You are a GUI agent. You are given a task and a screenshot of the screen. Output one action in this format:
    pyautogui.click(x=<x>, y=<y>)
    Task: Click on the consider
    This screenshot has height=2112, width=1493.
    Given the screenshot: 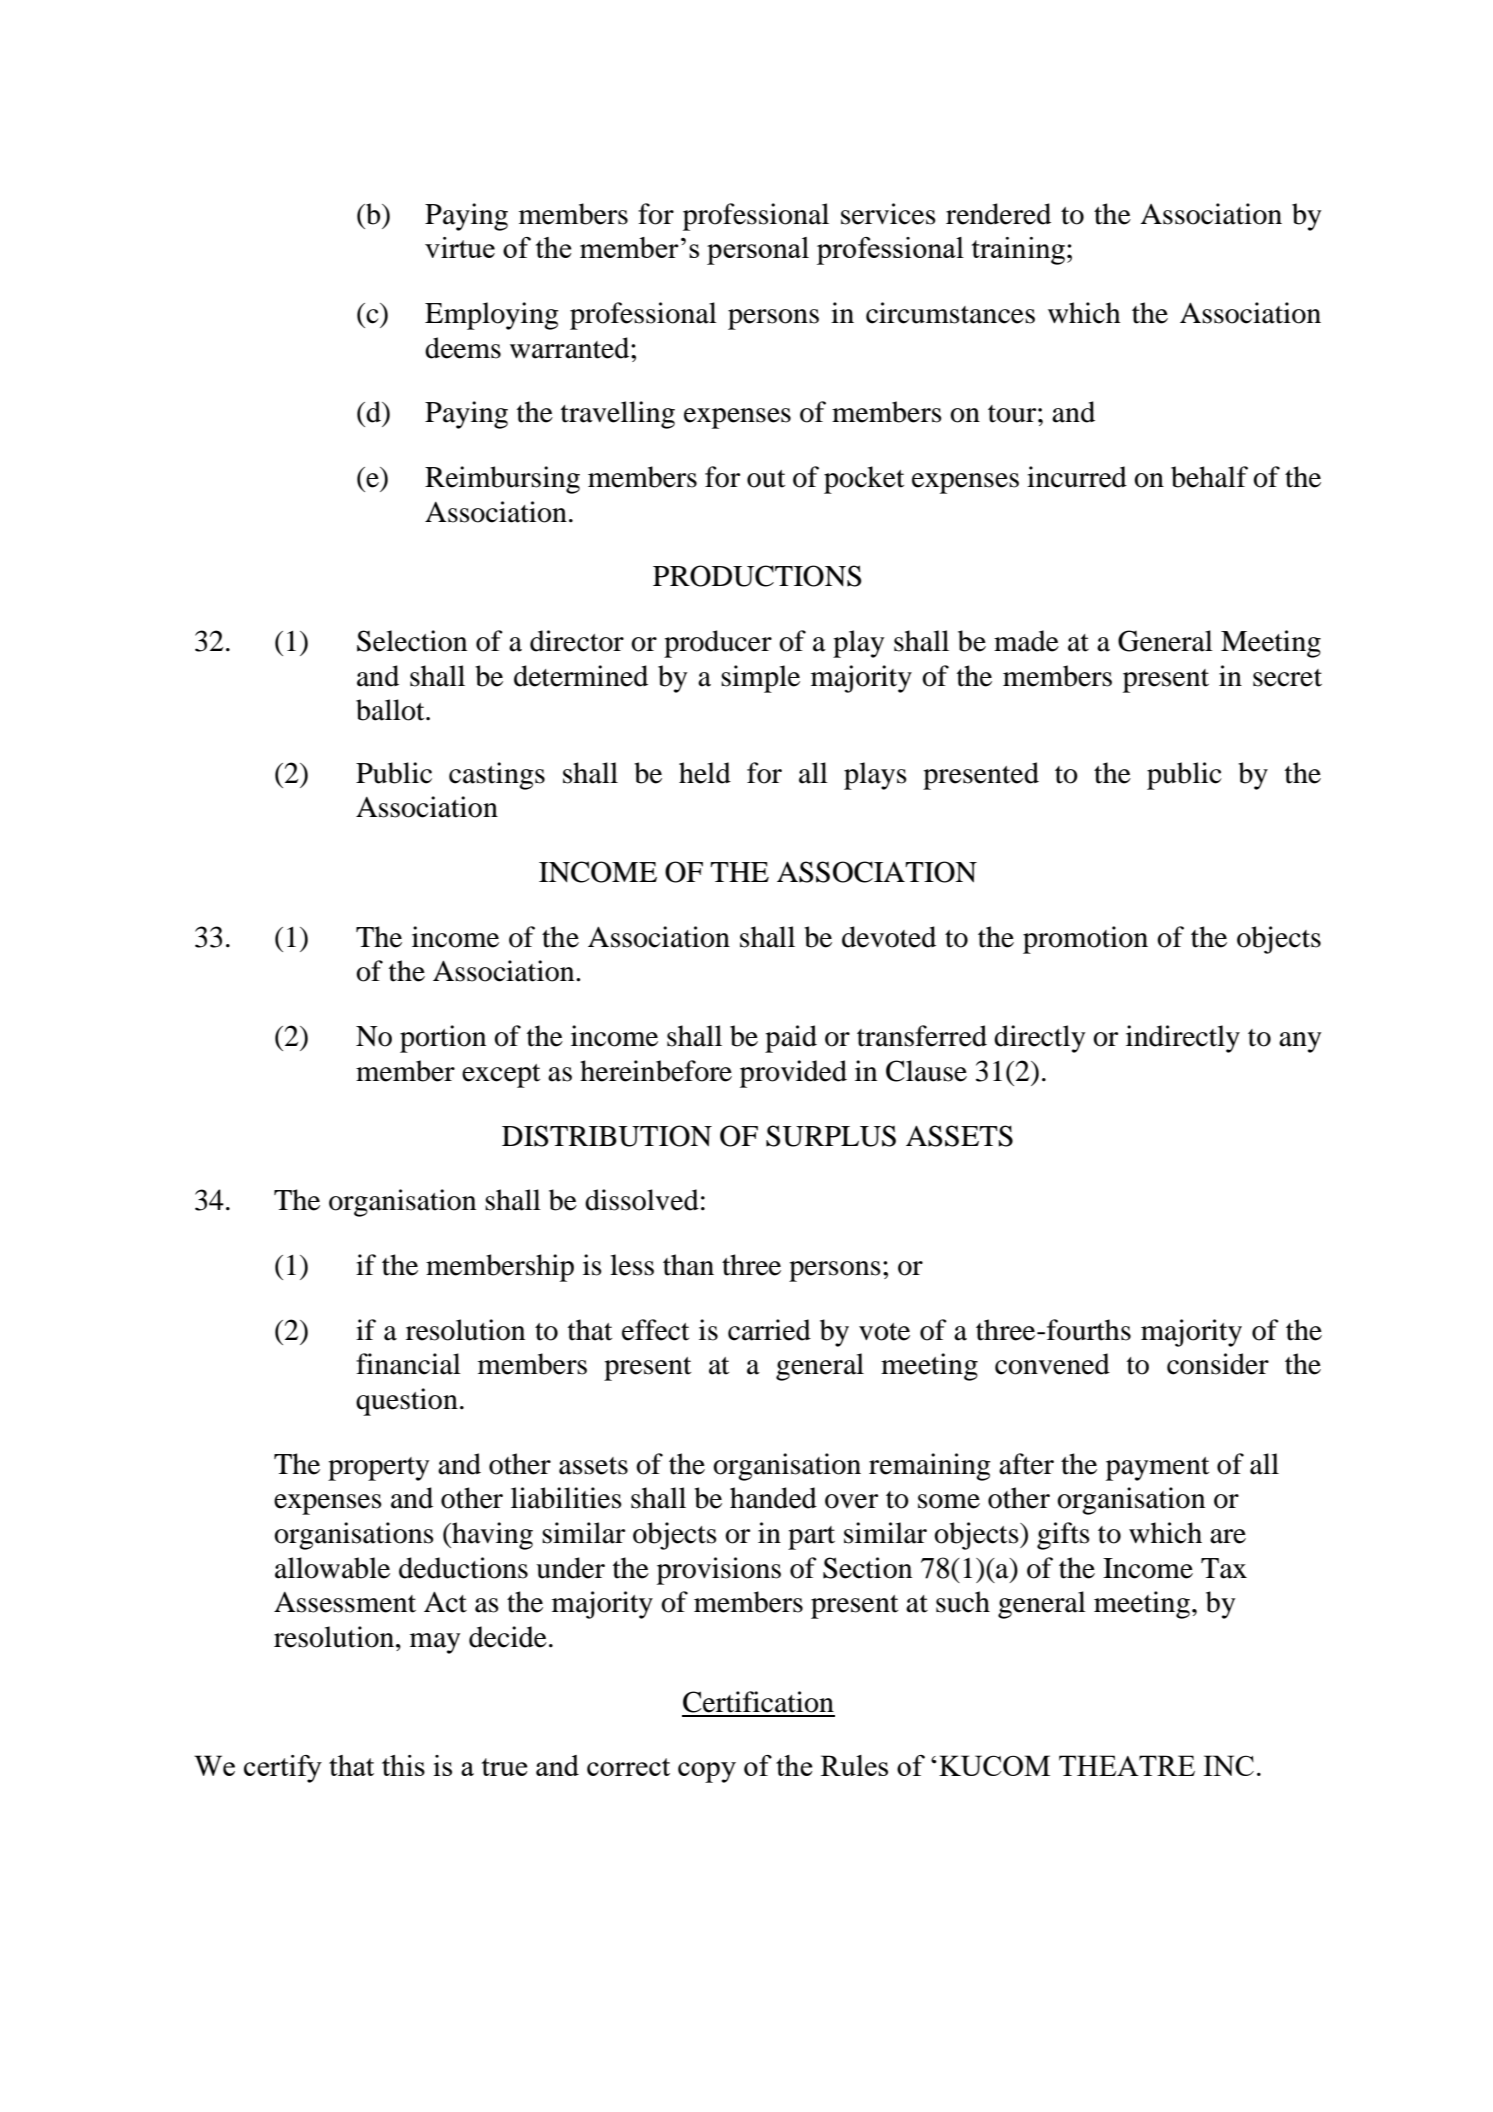 What is the action you would take?
    pyautogui.click(x=1218, y=1364)
